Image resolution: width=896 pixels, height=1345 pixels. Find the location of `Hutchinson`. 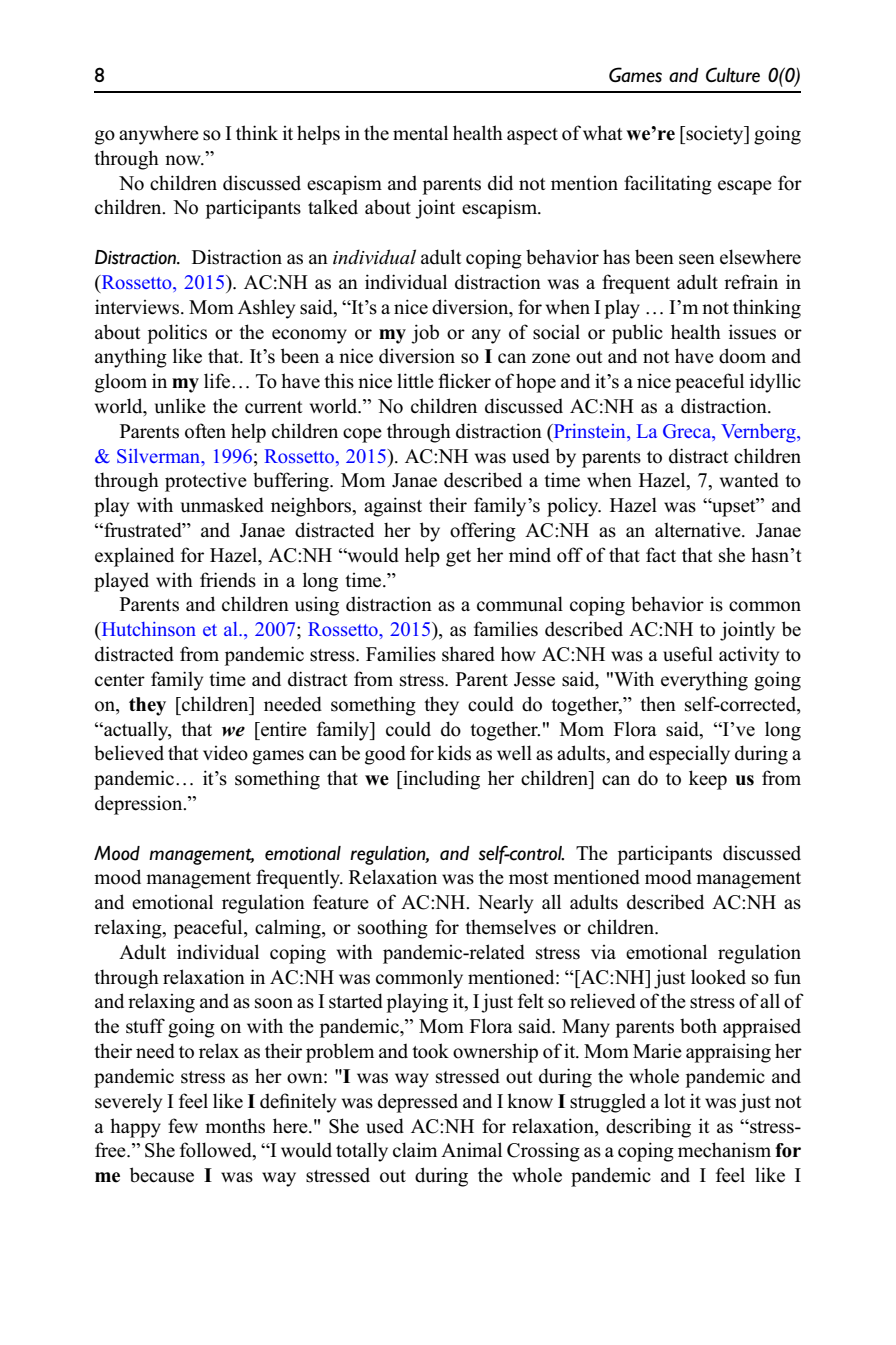

Hutchinson is located at coordinates (147, 630).
